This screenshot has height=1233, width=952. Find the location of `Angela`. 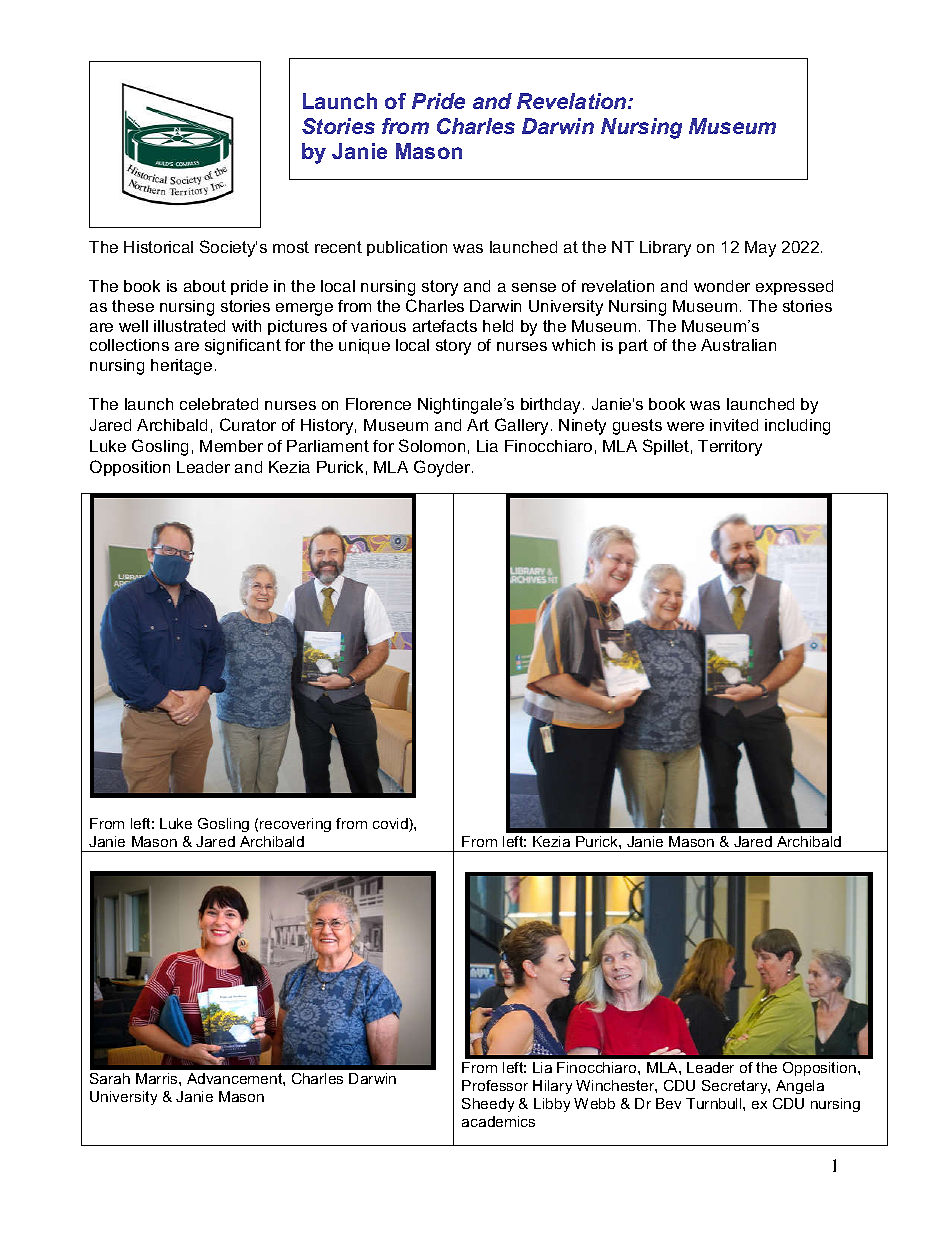

Angela is located at coordinates (800, 1087).
